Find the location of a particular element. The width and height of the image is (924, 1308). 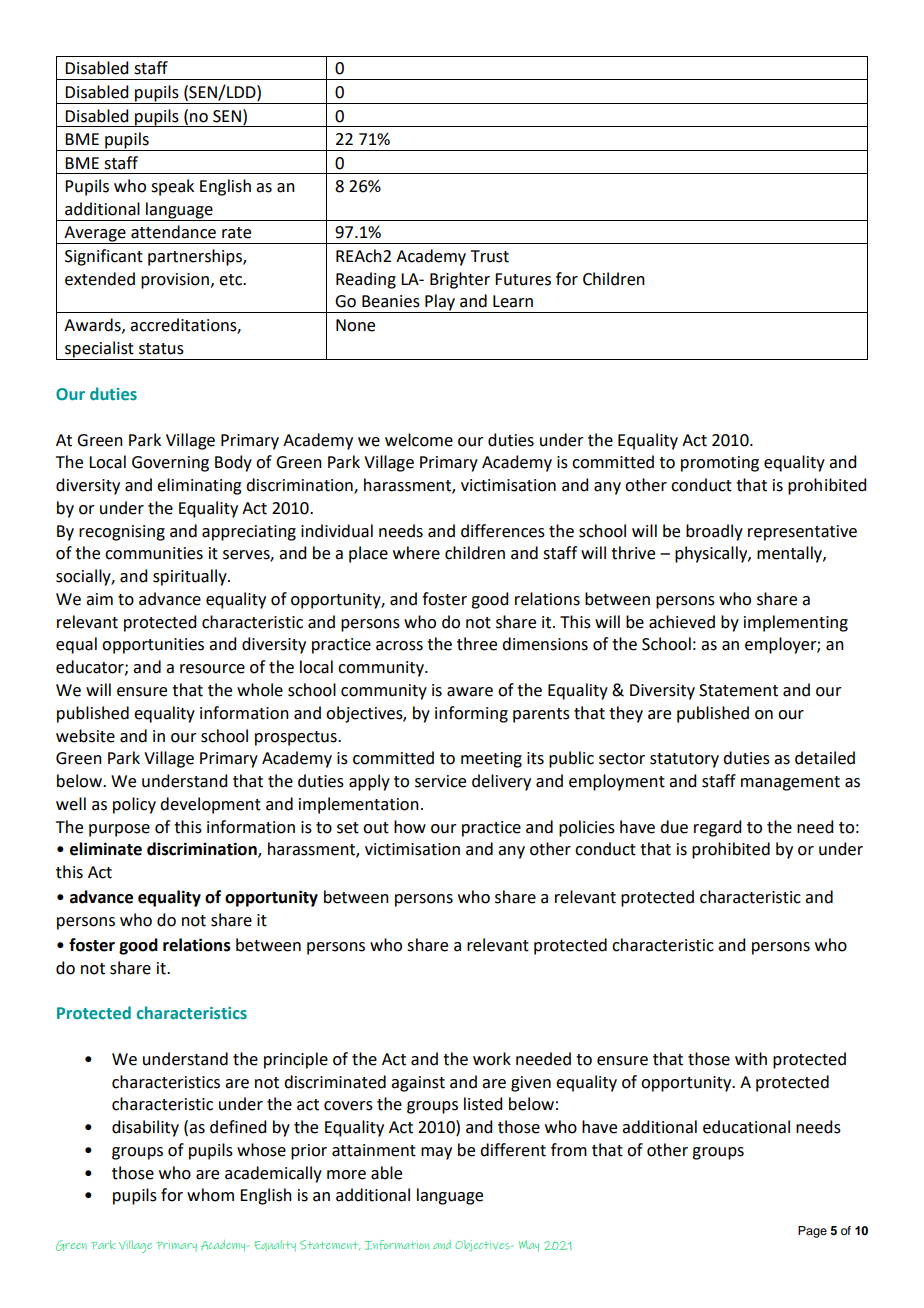

resource is located at coordinates (212, 669).
